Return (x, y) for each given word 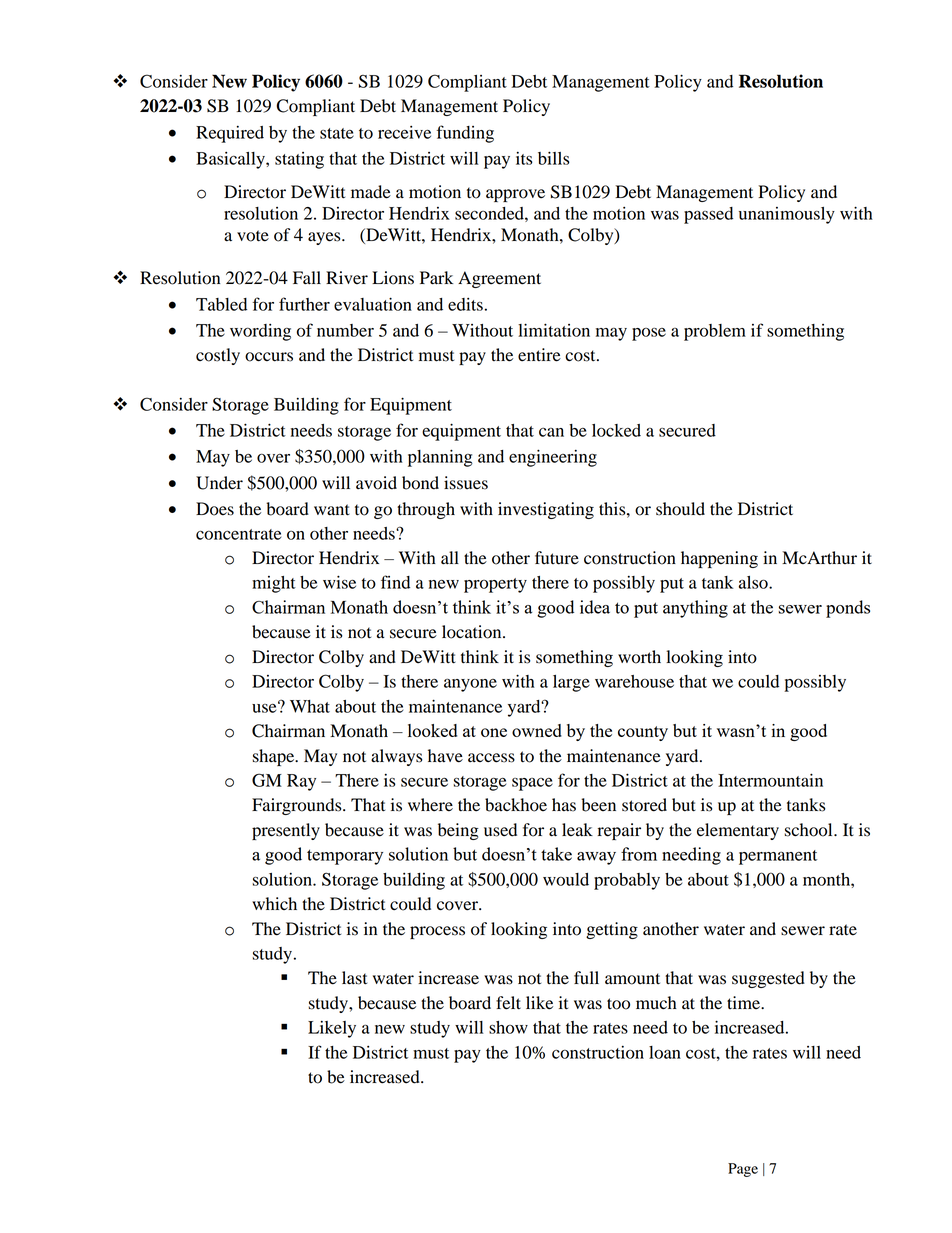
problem (715, 332)
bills (554, 158)
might (274, 584)
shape (275, 757)
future (557, 558)
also (754, 582)
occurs (269, 357)
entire (539, 355)
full (586, 978)
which (274, 903)
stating (299, 160)
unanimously (787, 215)
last (354, 978)
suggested (768, 979)
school (810, 830)
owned (537, 730)
